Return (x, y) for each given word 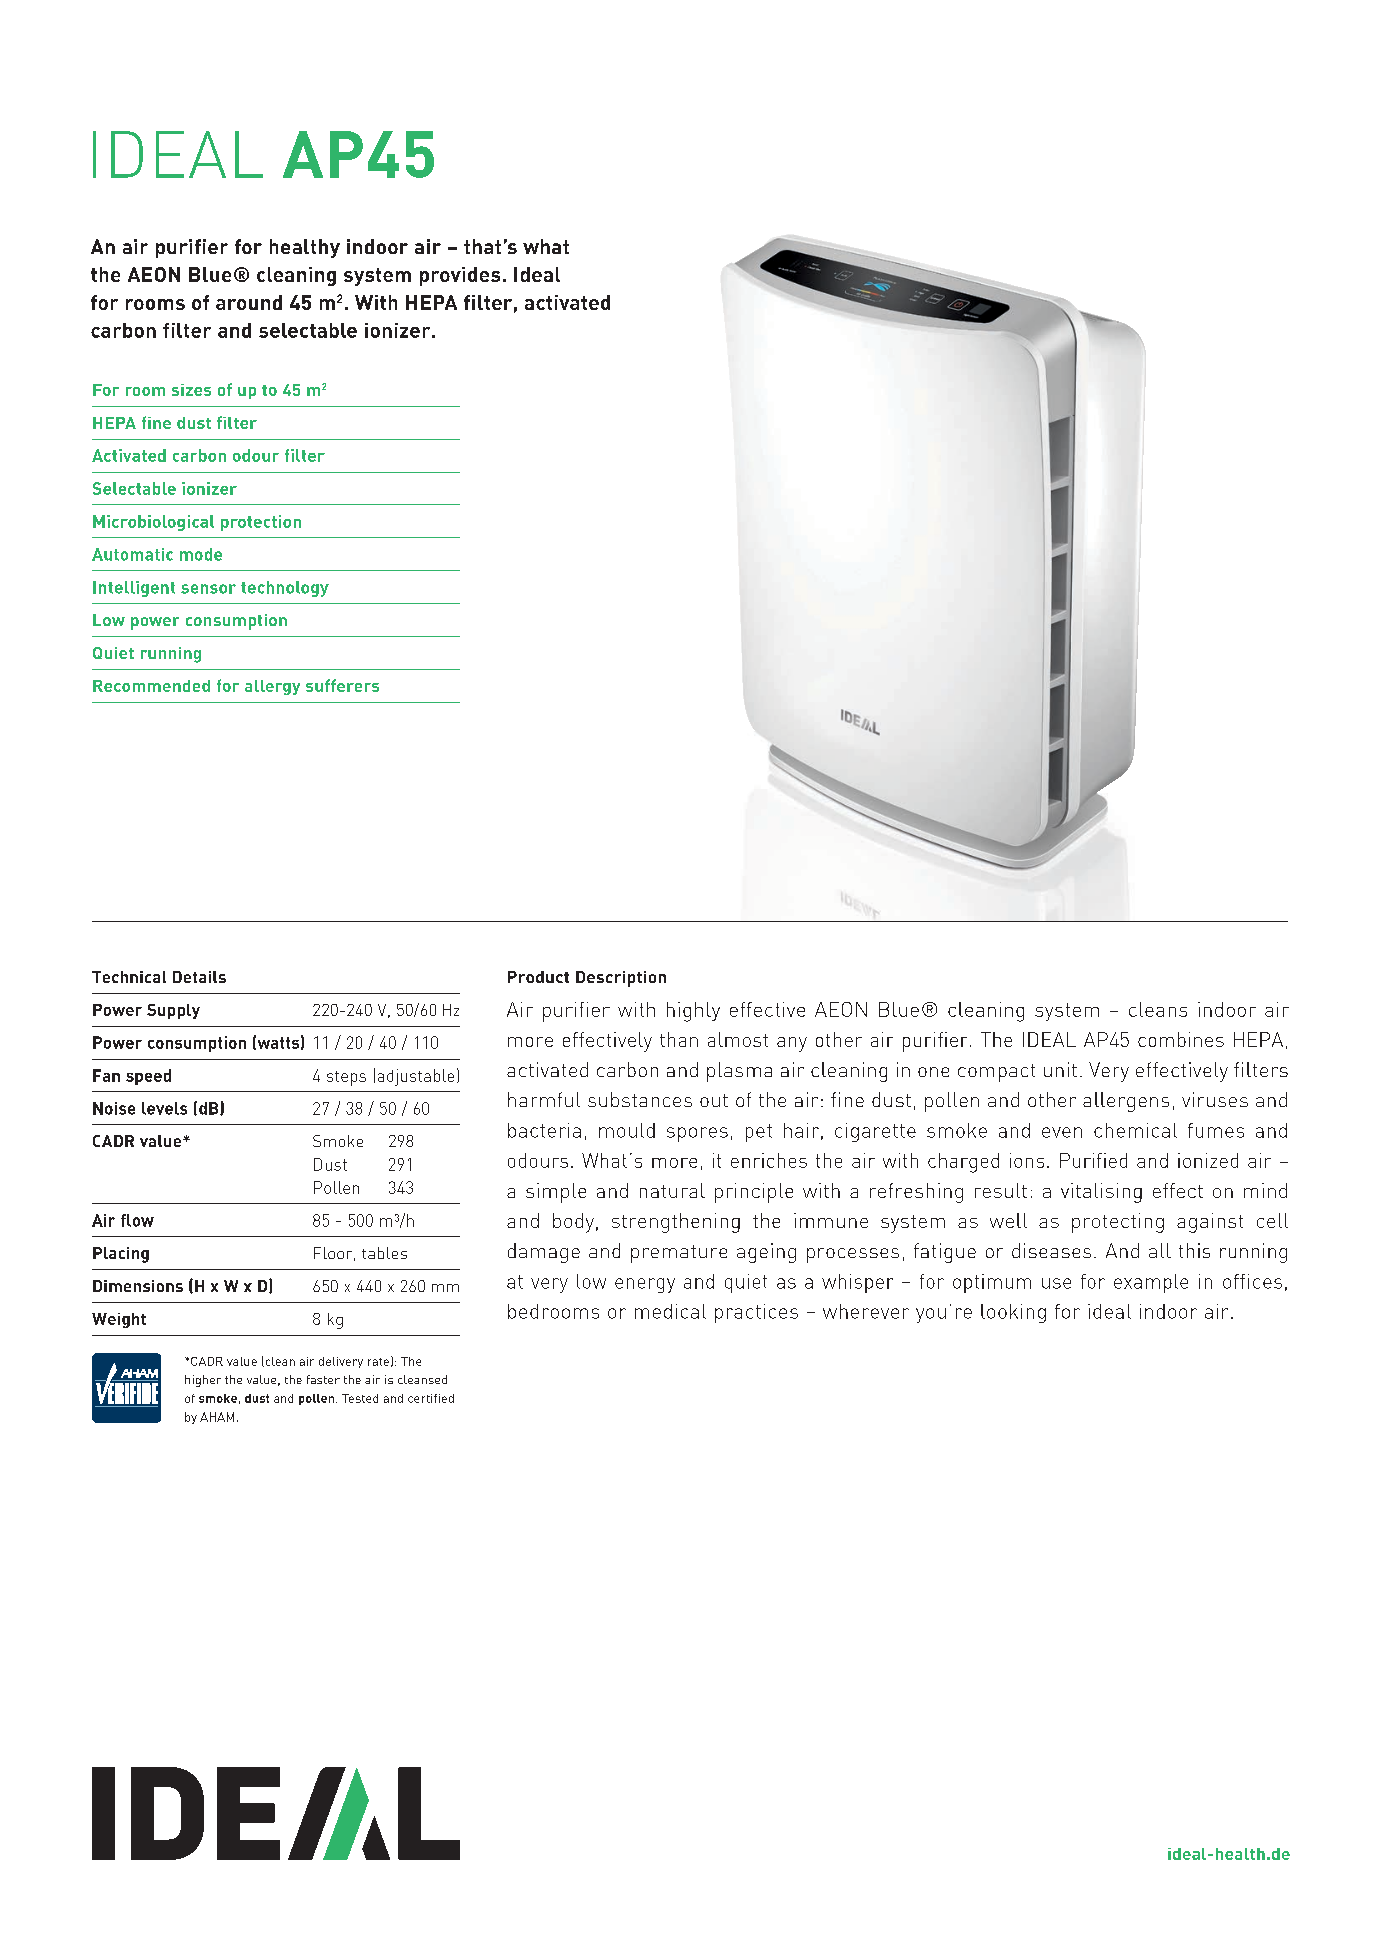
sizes (191, 390)
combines (1181, 1039)
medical (670, 1311)
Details (199, 977)
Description (621, 979)
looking (1013, 1313)
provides (460, 276)
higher (203, 1381)
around (249, 302)
